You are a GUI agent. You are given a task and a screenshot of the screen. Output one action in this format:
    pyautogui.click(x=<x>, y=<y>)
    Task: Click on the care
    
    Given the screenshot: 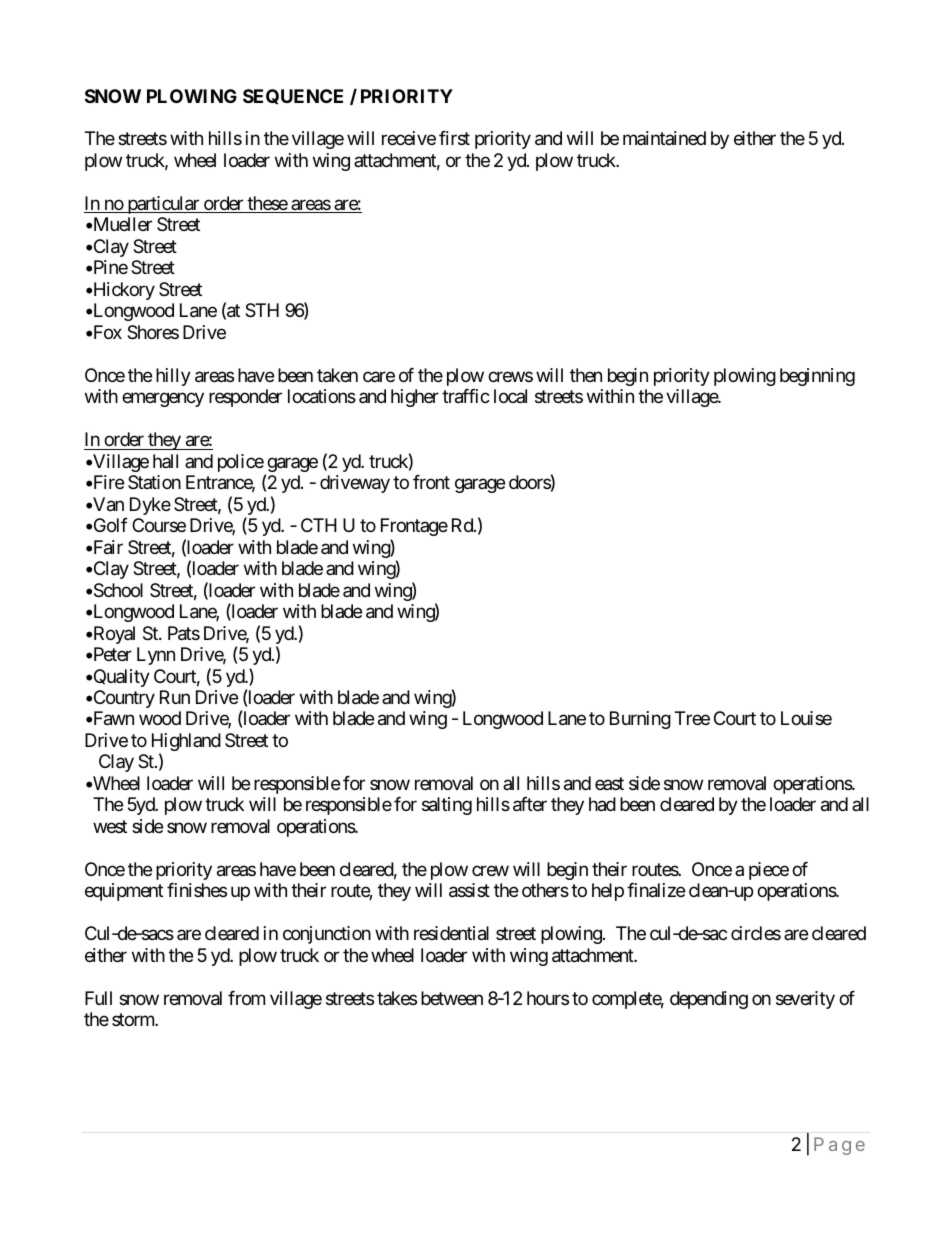 What is the action you would take?
    pyautogui.click(x=379, y=376)
